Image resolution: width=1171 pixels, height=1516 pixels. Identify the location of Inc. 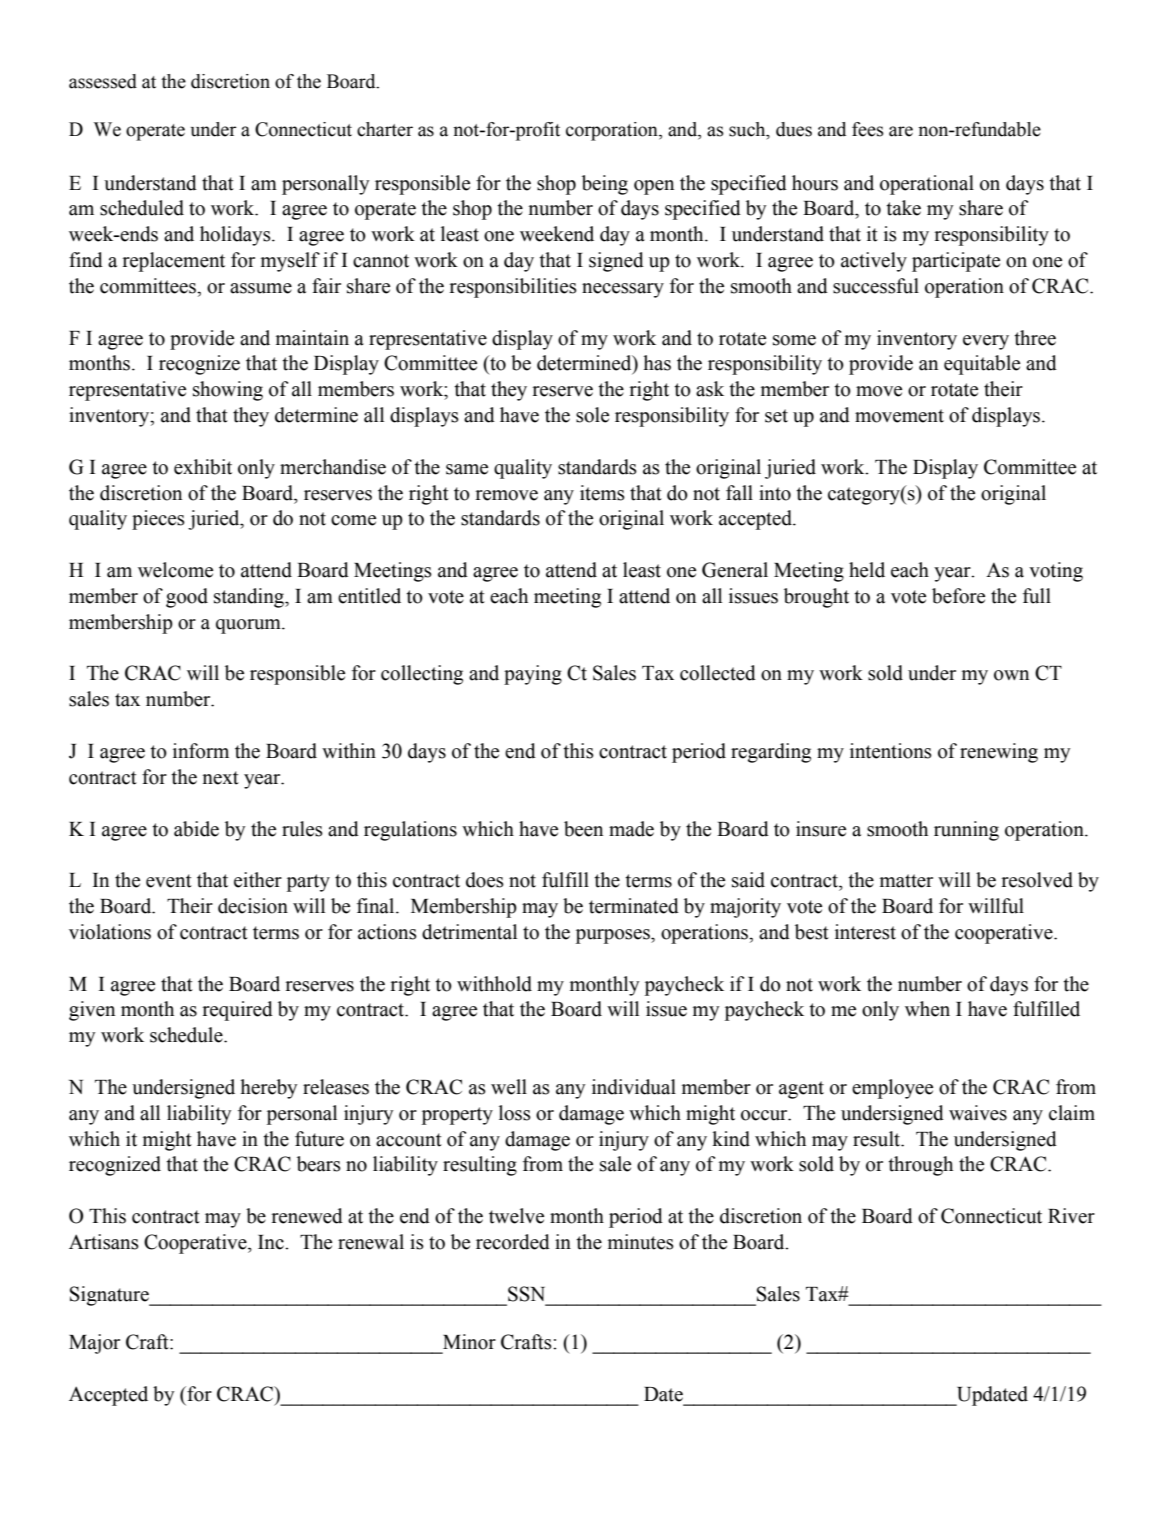
(272, 1242).
